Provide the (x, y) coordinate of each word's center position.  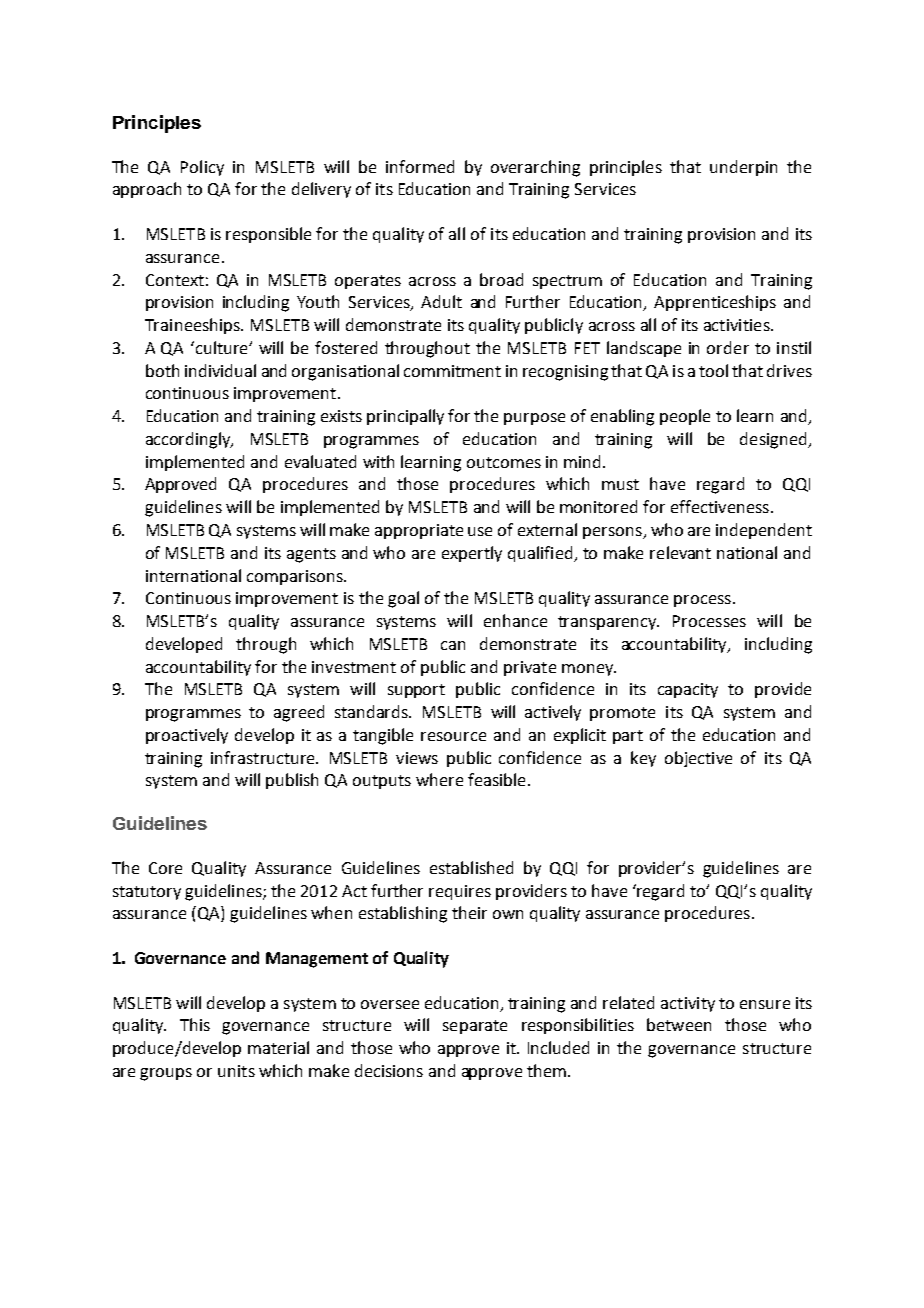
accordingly (189, 440)
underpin (743, 168)
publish (292, 781)
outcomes (504, 462)
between (679, 1024)
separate (475, 1027)
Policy (202, 168)
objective (698, 759)
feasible (496, 779)
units (236, 1071)
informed (420, 166)
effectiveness (720, 506)
